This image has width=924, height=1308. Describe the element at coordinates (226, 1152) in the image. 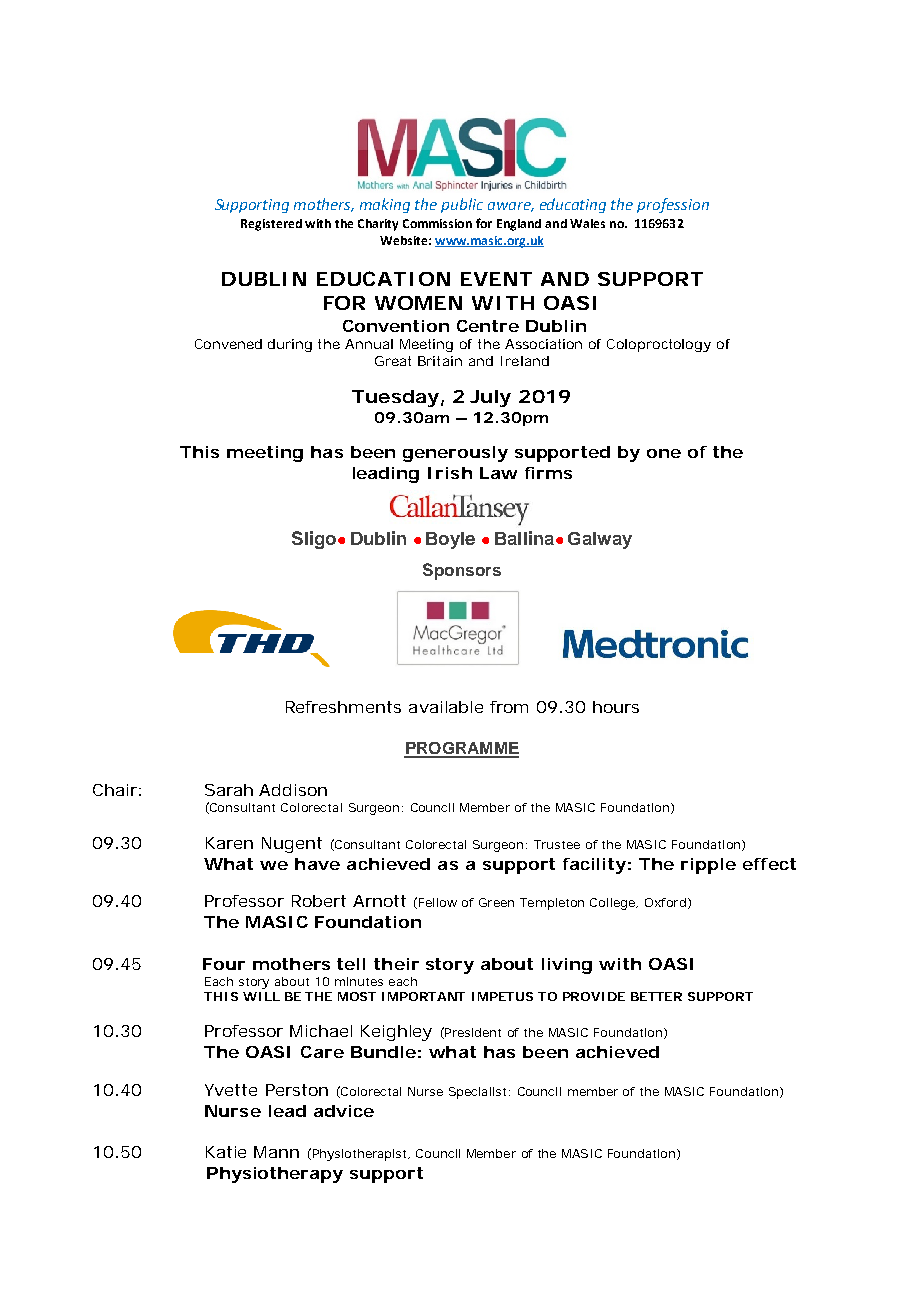

I see `Katie` at that location.
